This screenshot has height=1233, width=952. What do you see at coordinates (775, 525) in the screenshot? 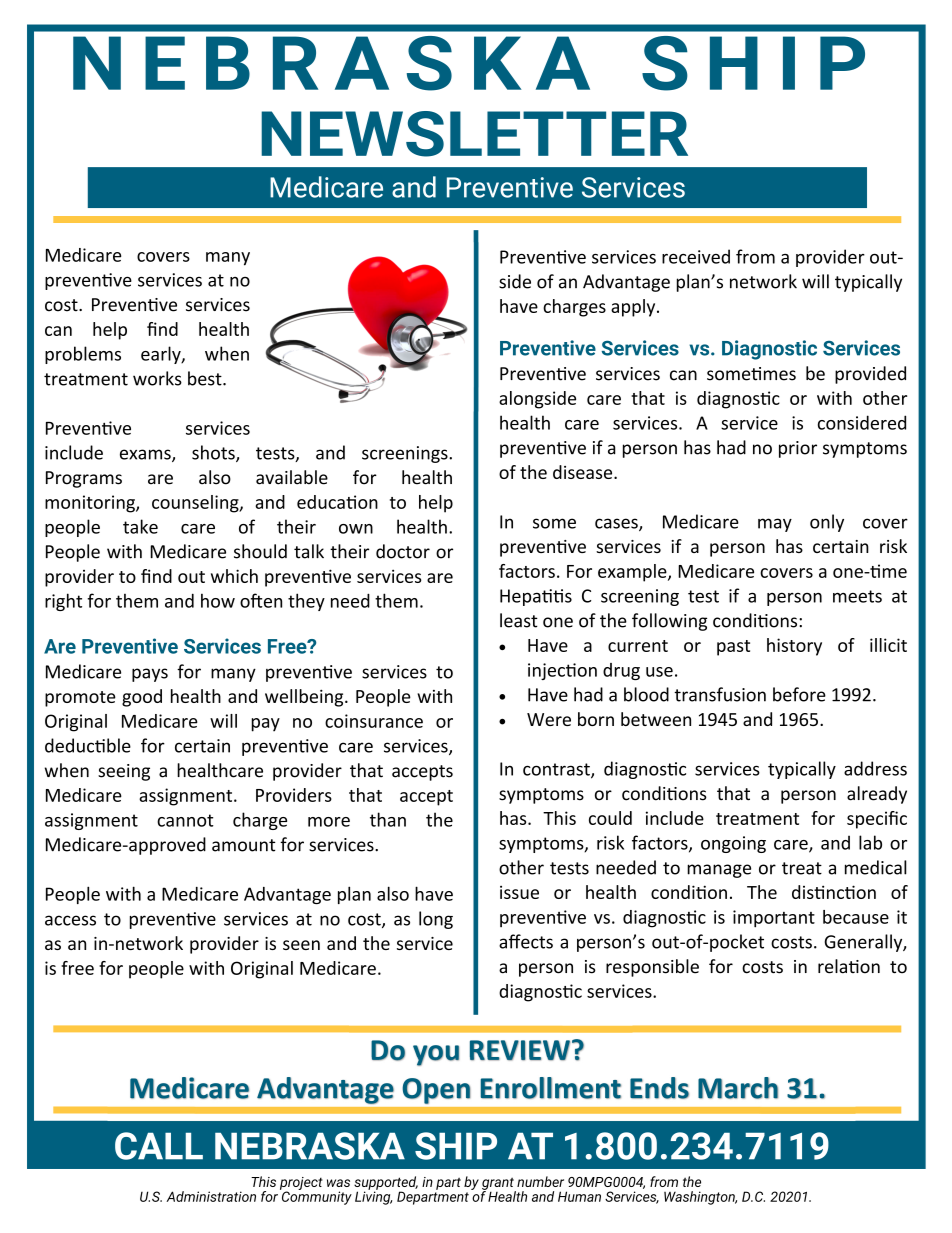
I see `may` at bounding box center [775, 525].
